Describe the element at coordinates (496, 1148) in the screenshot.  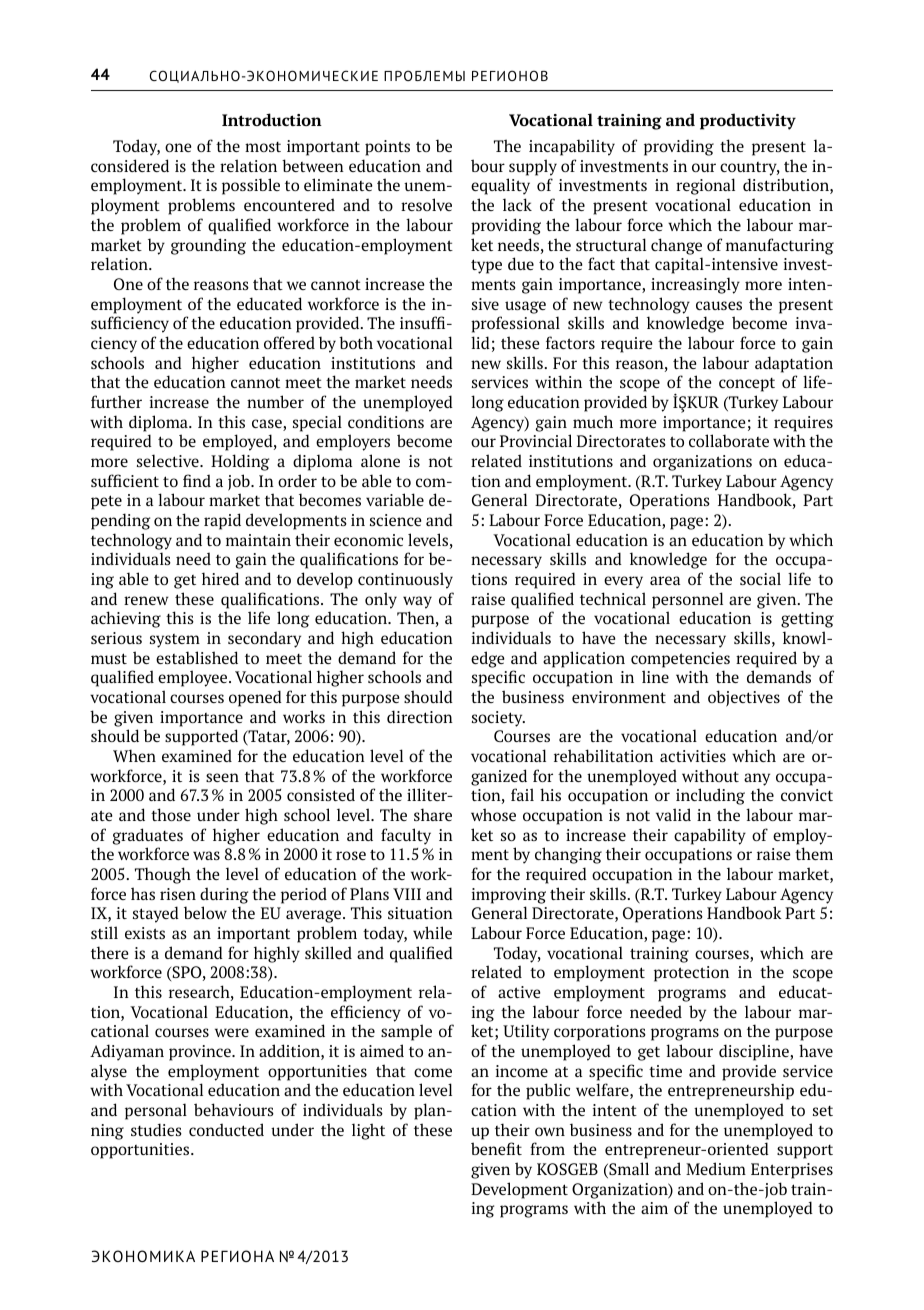
I see `benefit` at that location.
